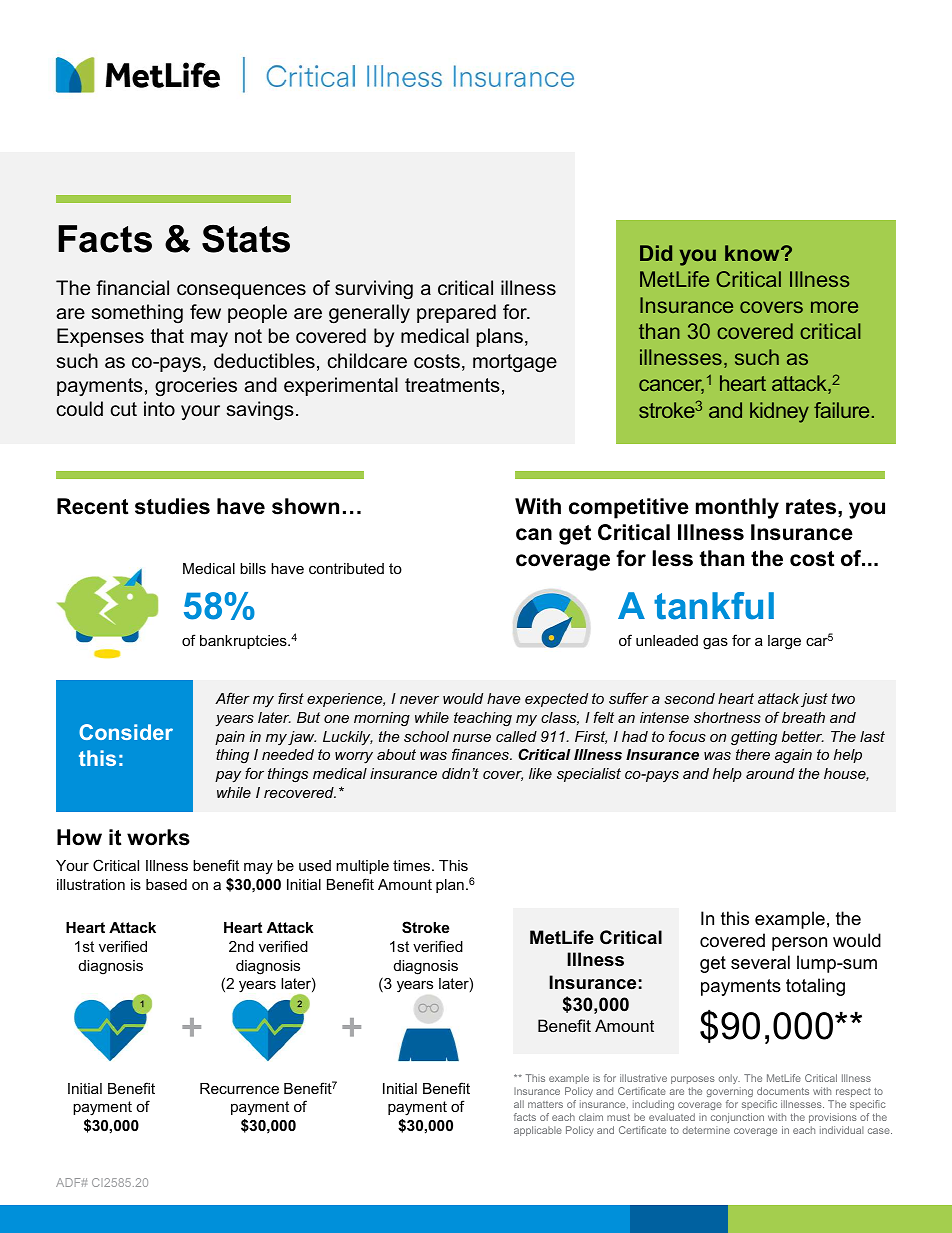  I want to click on financial, so click(132, 288).
